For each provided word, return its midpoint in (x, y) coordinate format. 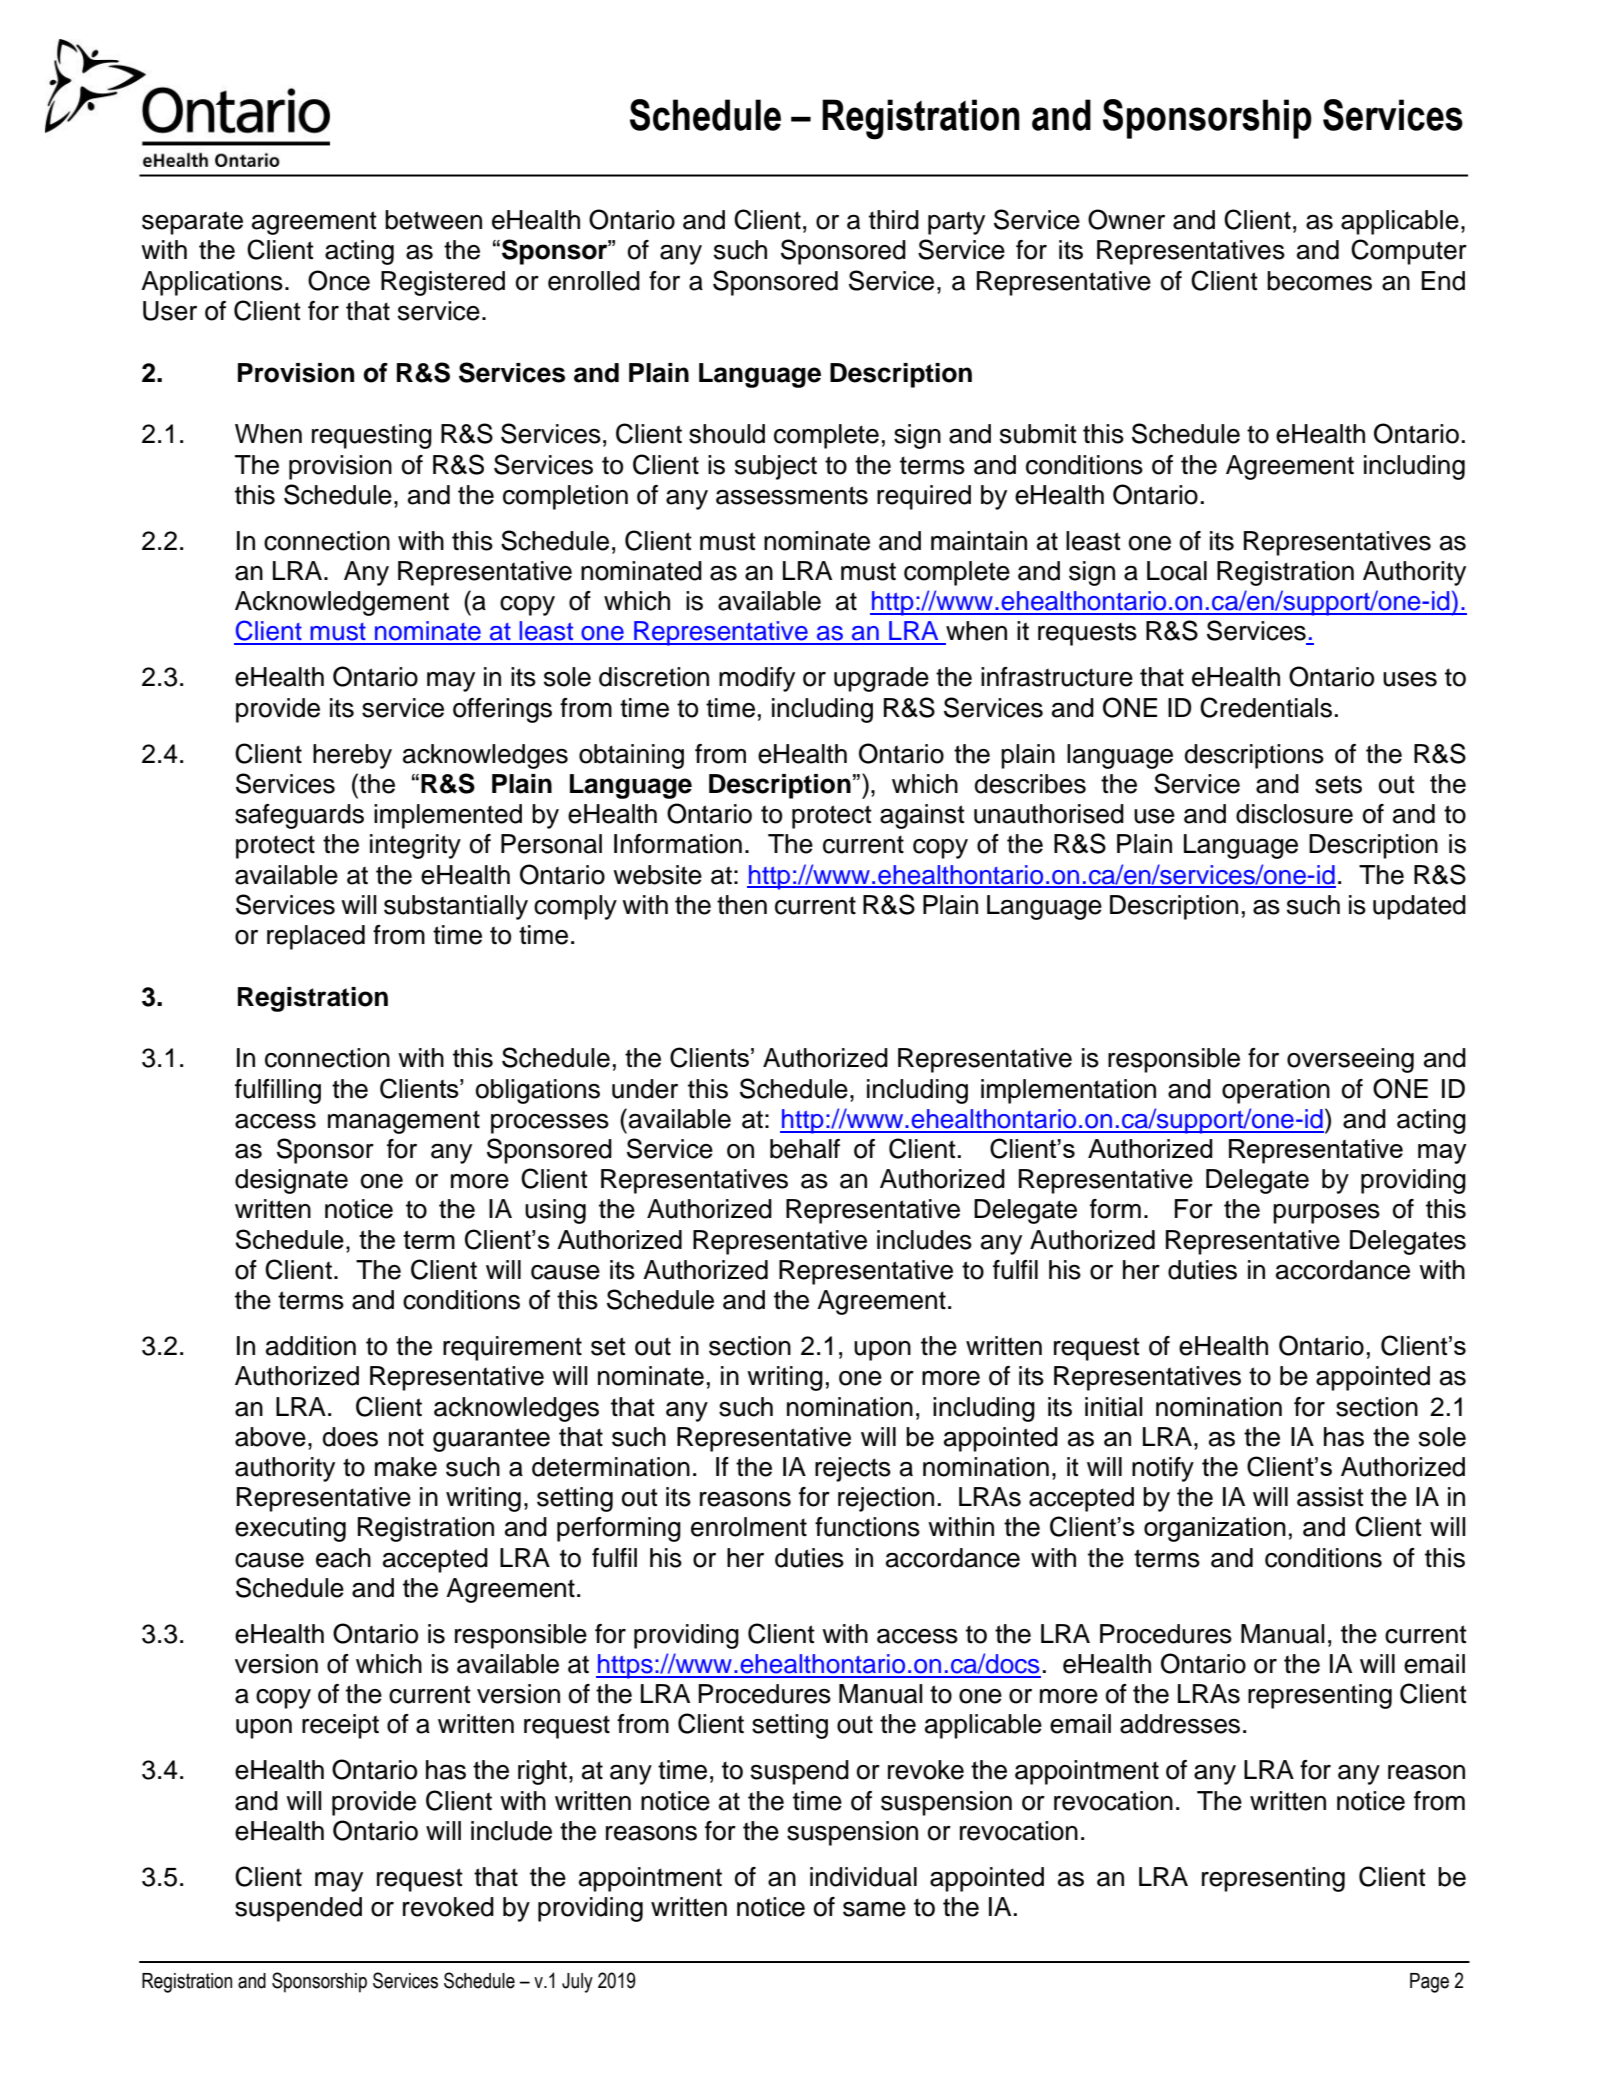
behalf (805, 1149)
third (894, 220)
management (404, 1122)
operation (1276, 1091)
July (577, 1983)
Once (339, 280)
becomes (1319, 281)
